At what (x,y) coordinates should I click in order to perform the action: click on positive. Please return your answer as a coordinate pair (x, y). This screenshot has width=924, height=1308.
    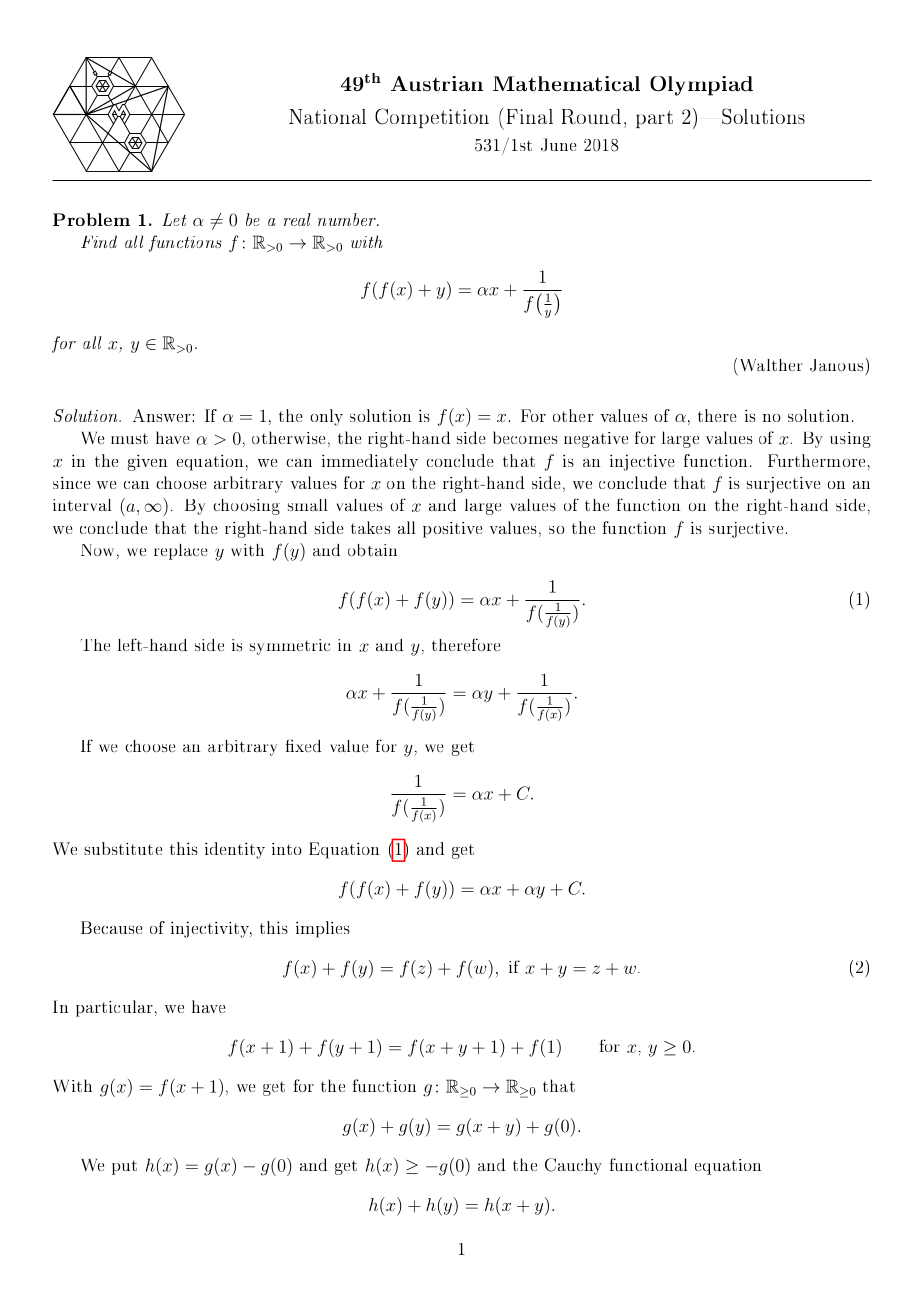
    Looking at the image, I should click on (452, 530).
